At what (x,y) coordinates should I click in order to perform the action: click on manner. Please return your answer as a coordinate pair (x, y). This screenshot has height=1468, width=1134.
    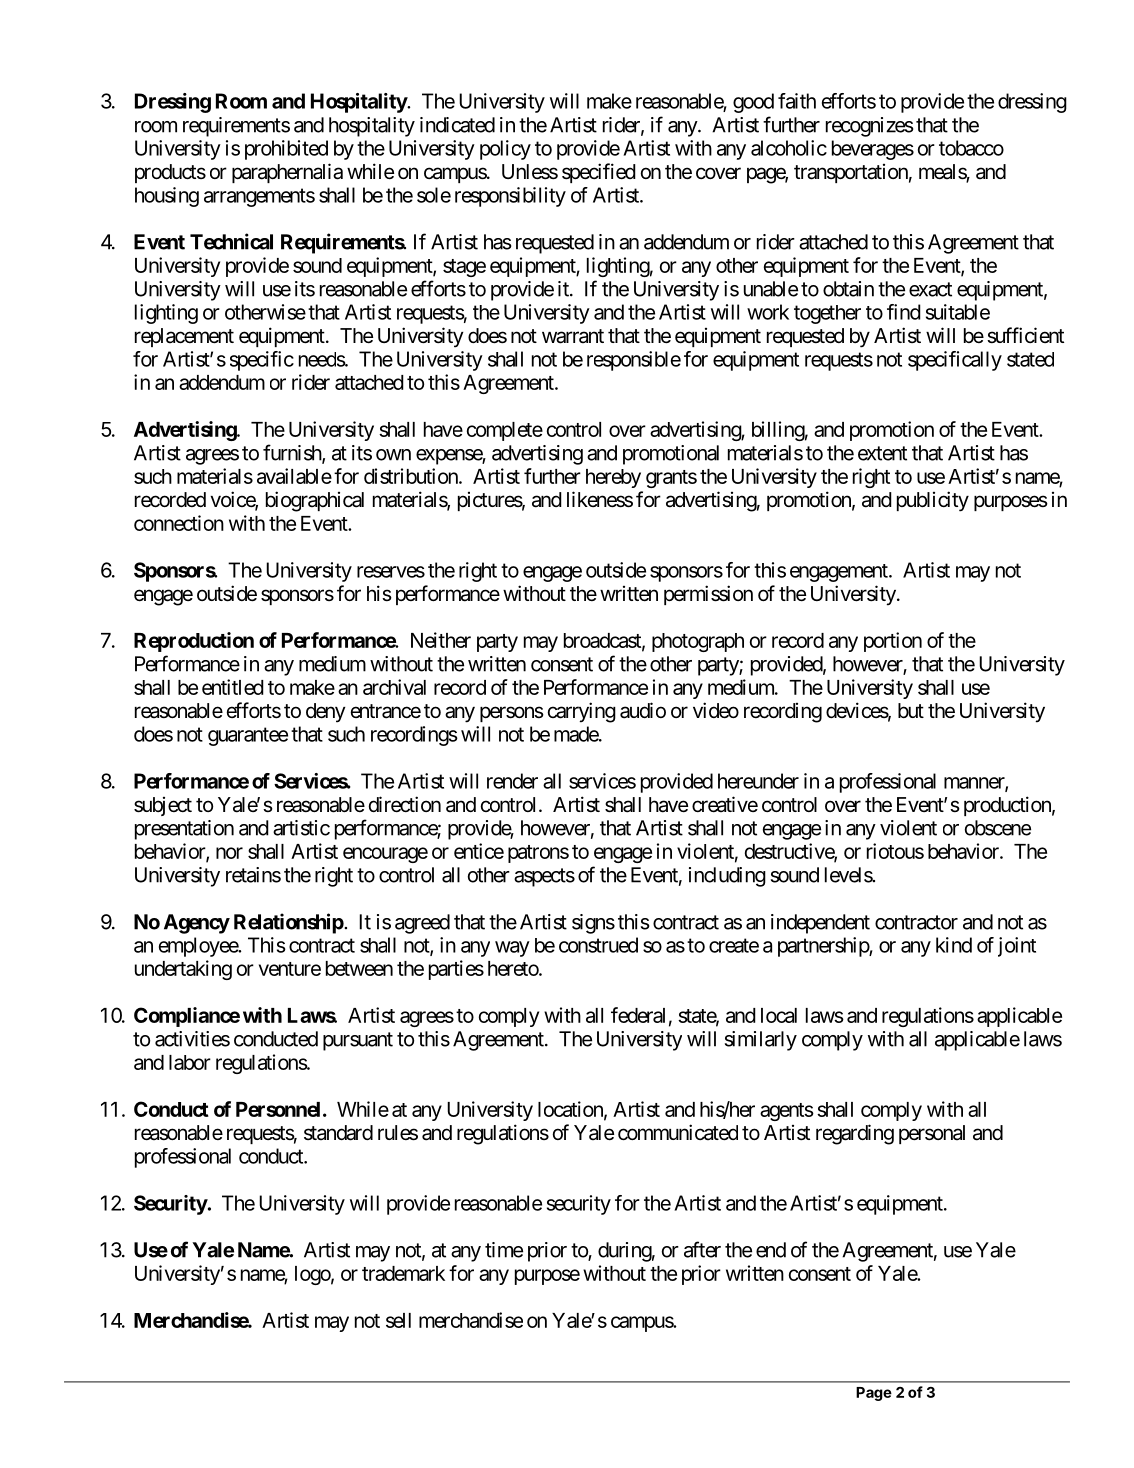
    Looking at the image, I should click on (975, 784).
